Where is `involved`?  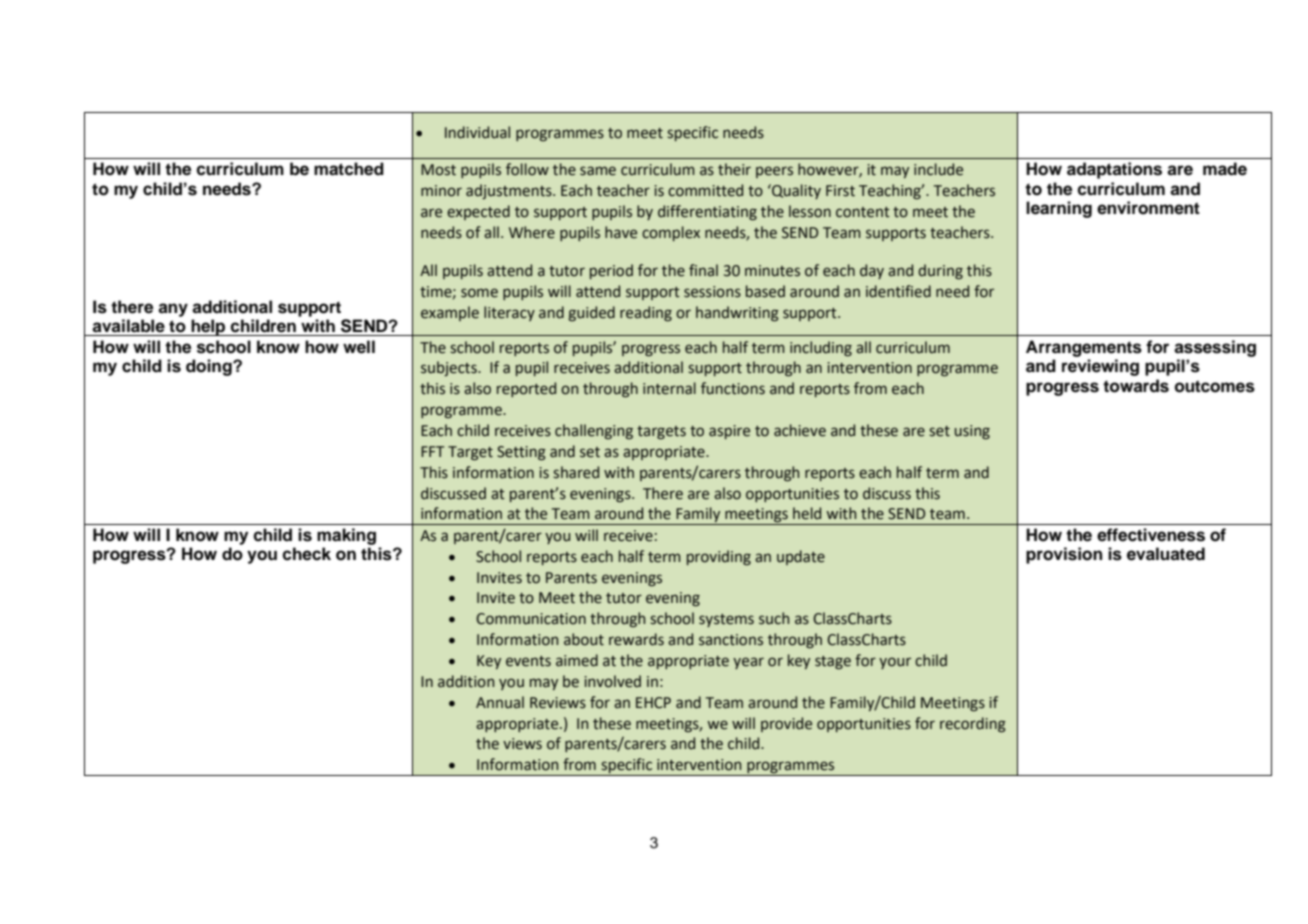 involved is located at coordinates (612, 681).
